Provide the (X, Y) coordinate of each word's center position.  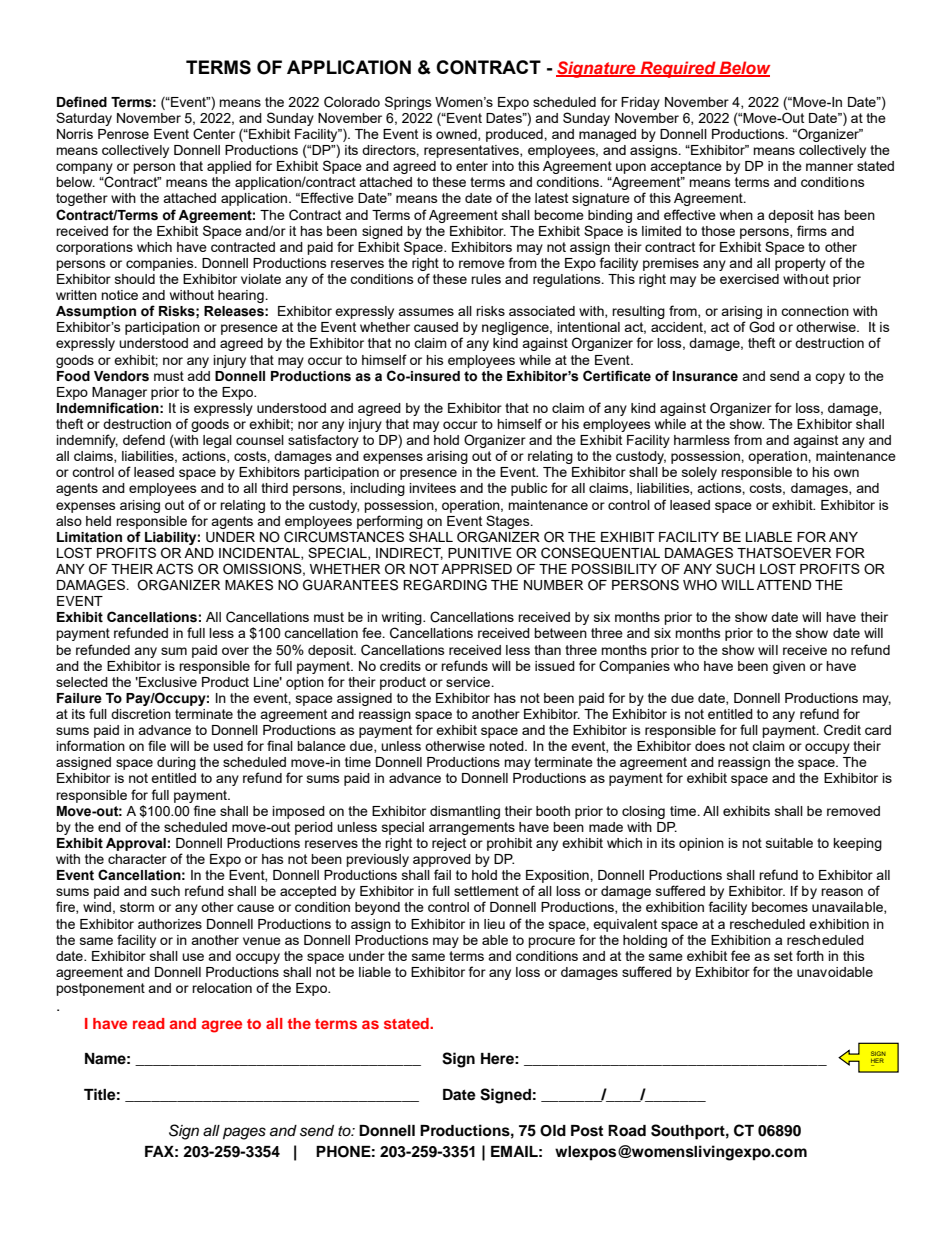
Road (627, 1131)
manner (829, 167)
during (176, 763)
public (529, 489)
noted (507, 746)
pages (244, 1133)
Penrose (123, 134)
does (710, 746)
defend (144, 439)
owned (457, 135)
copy (830, 378)
